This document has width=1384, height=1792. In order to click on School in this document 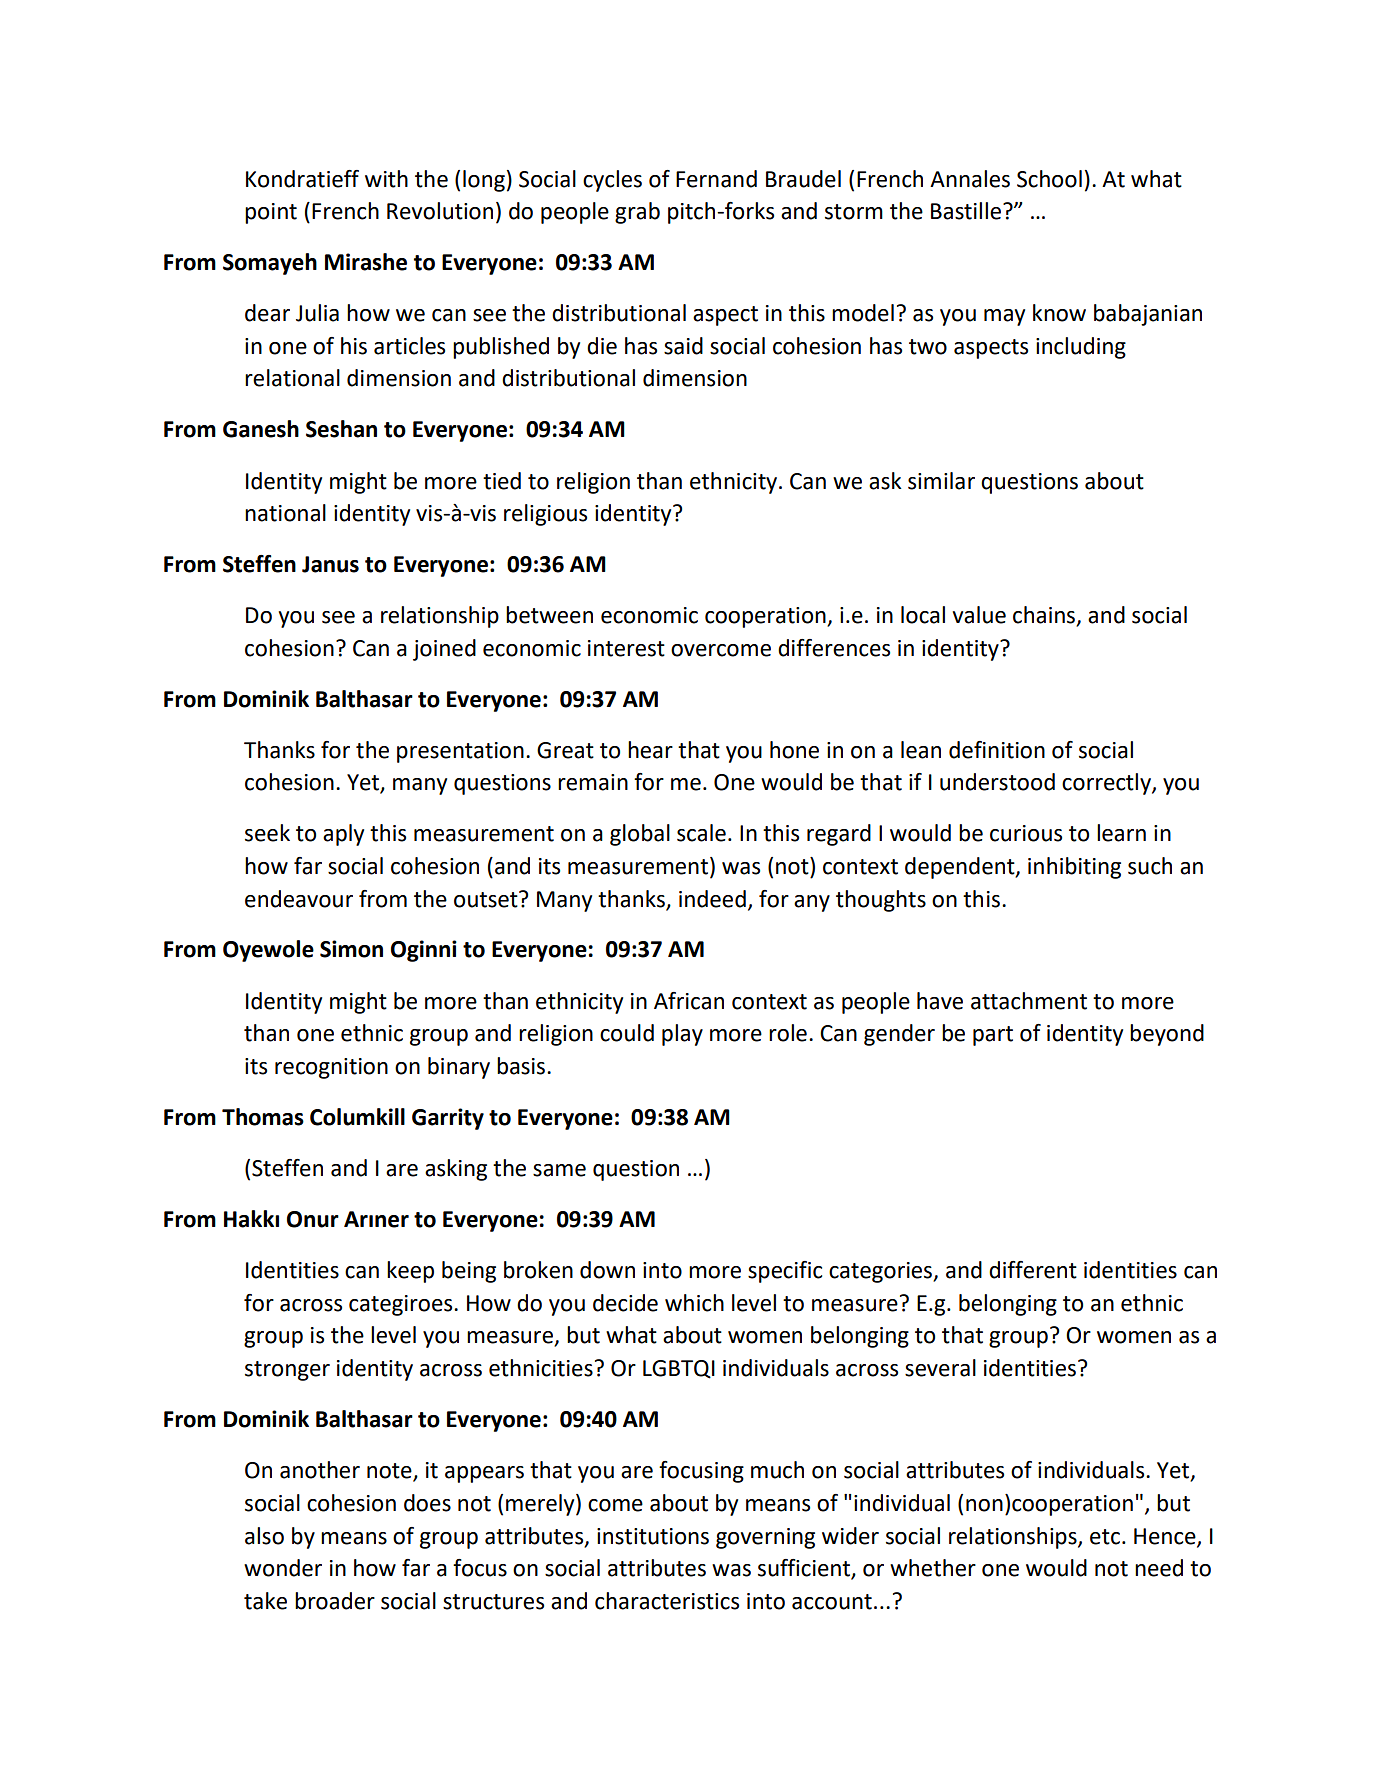, I will do `click(1049, 179)`.
